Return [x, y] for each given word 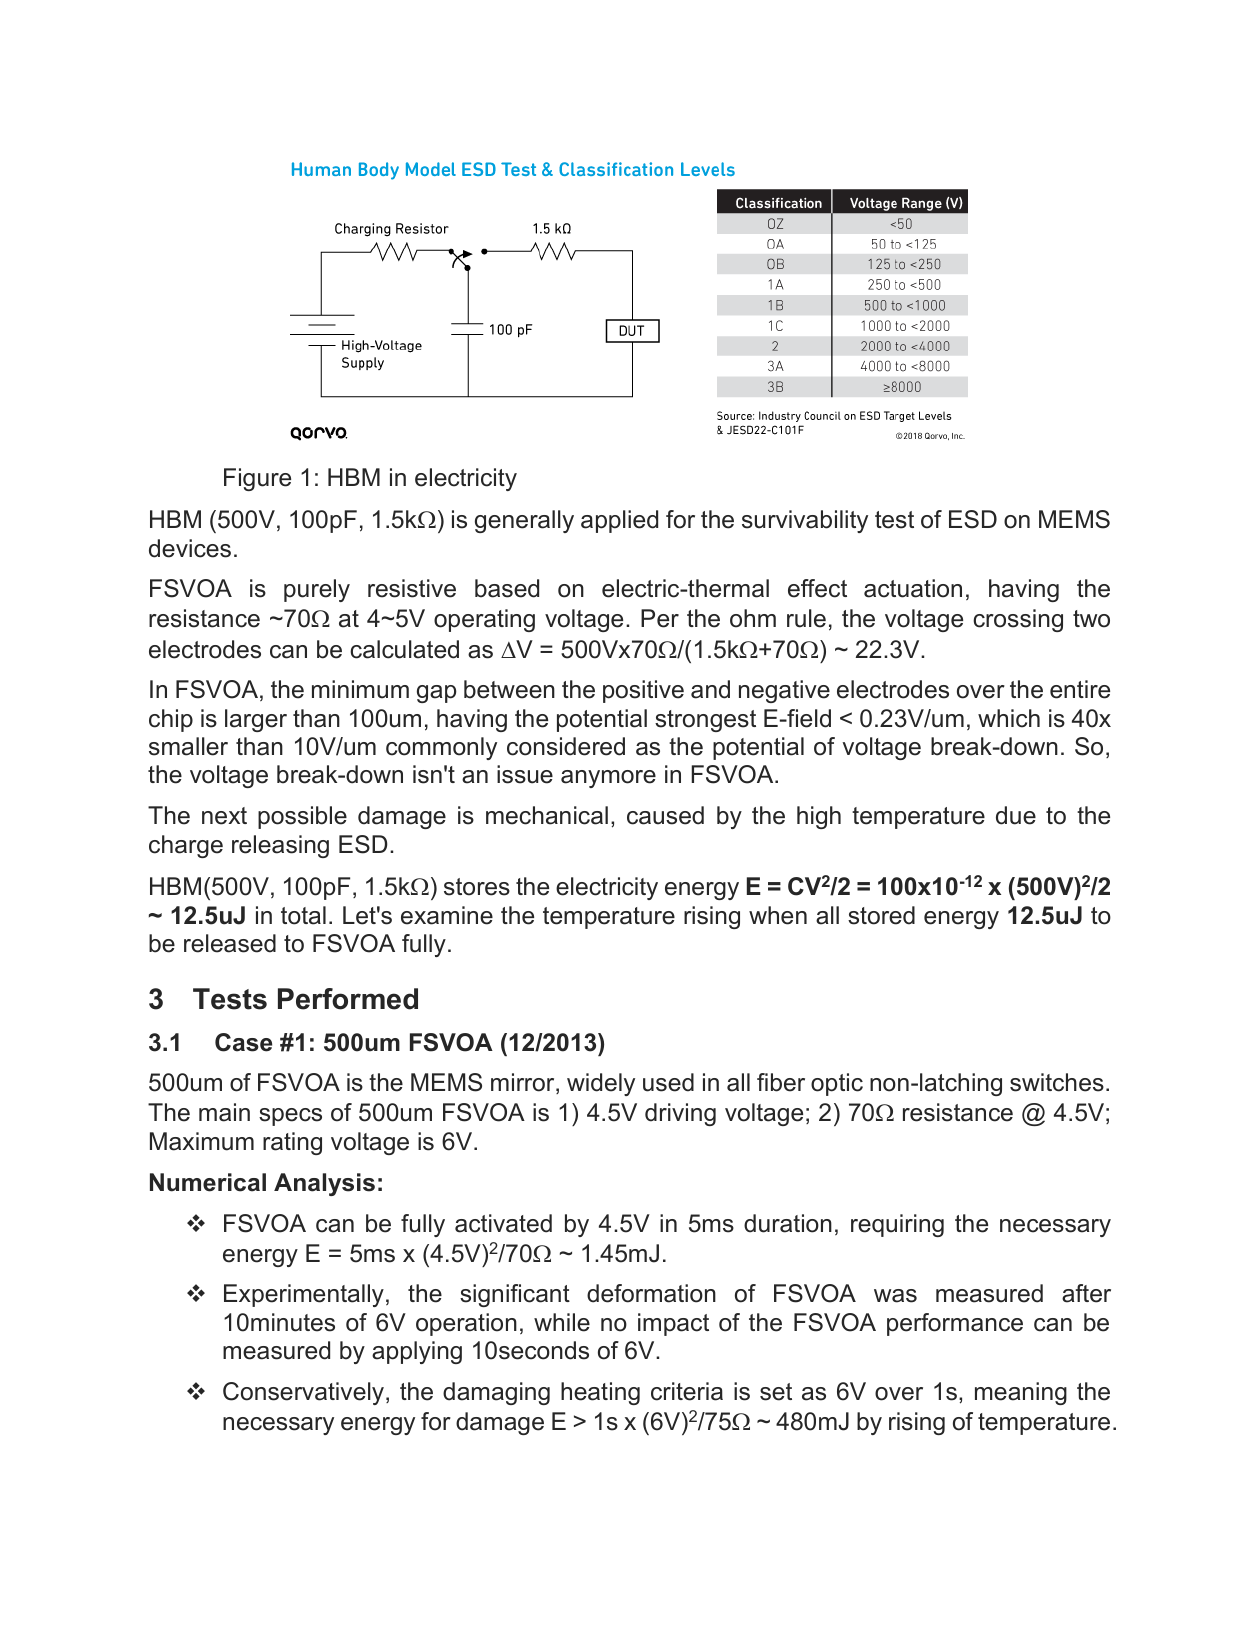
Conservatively [305, 1393]
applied [619, 521]
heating [600, 1393]
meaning [1021, 1393]
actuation [913, 588]
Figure [257, 479]
